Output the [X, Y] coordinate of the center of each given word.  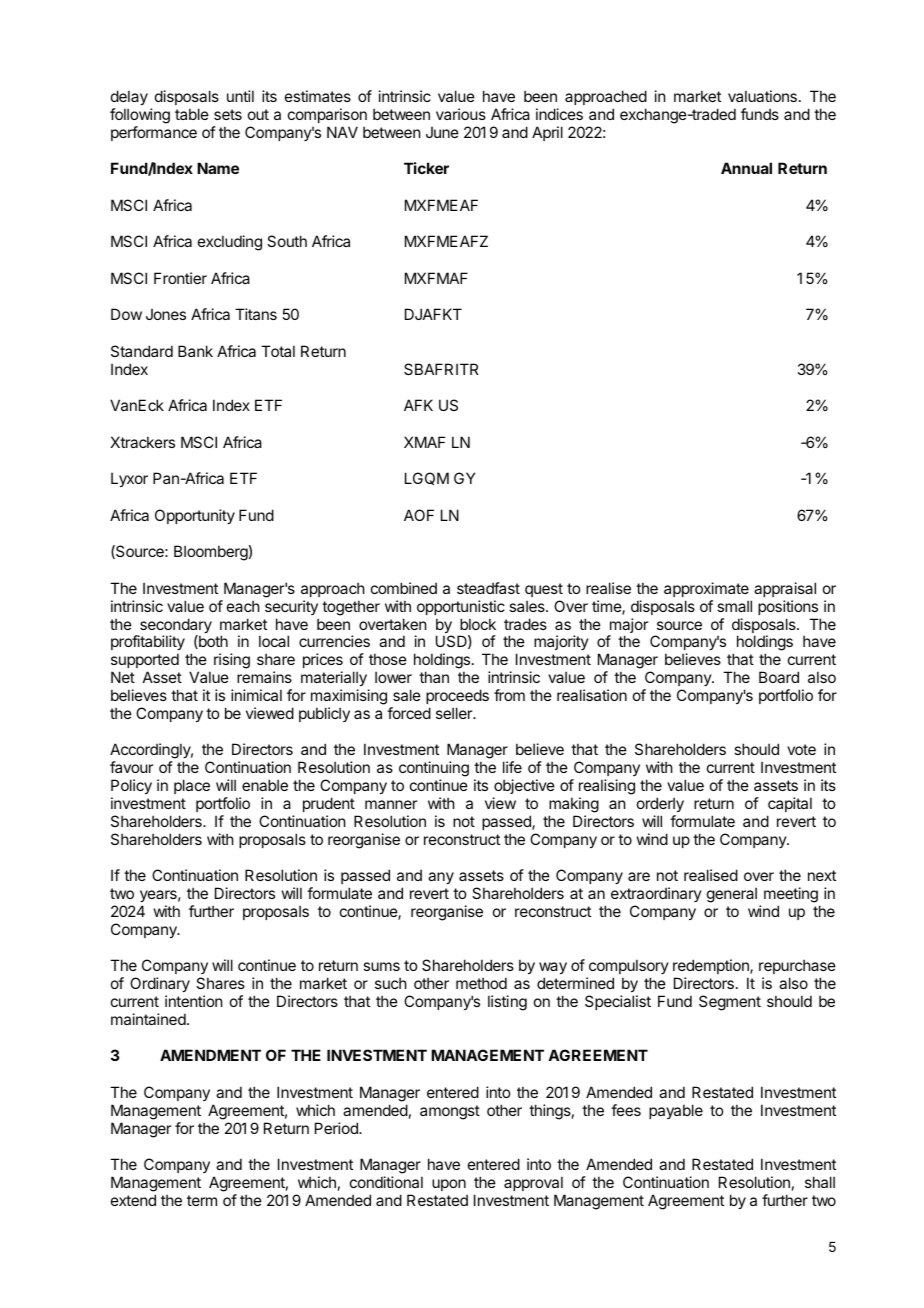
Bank [195, 351]
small [734, 606]
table [192, 114]
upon [449, 1185]
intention [193, 1001]
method [481, 983]
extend [133, 1200]
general [732, 895]
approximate [706, 589]
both [212, 642]
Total [278, 351]
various [461, 114]
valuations [762, 96]
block [478, 624]
